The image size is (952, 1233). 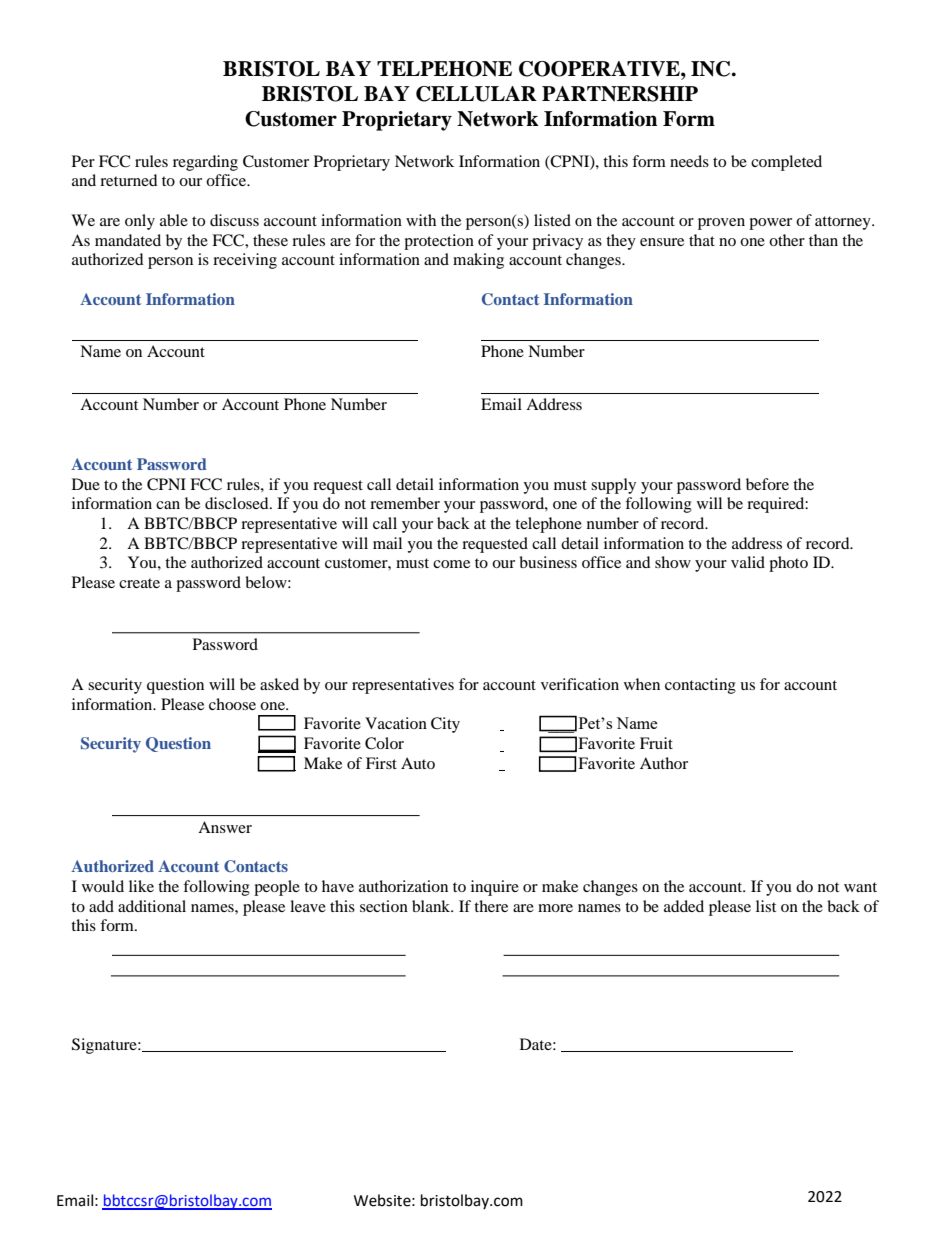 I want to click on CELLULAR, so click(x=476, y=94).
